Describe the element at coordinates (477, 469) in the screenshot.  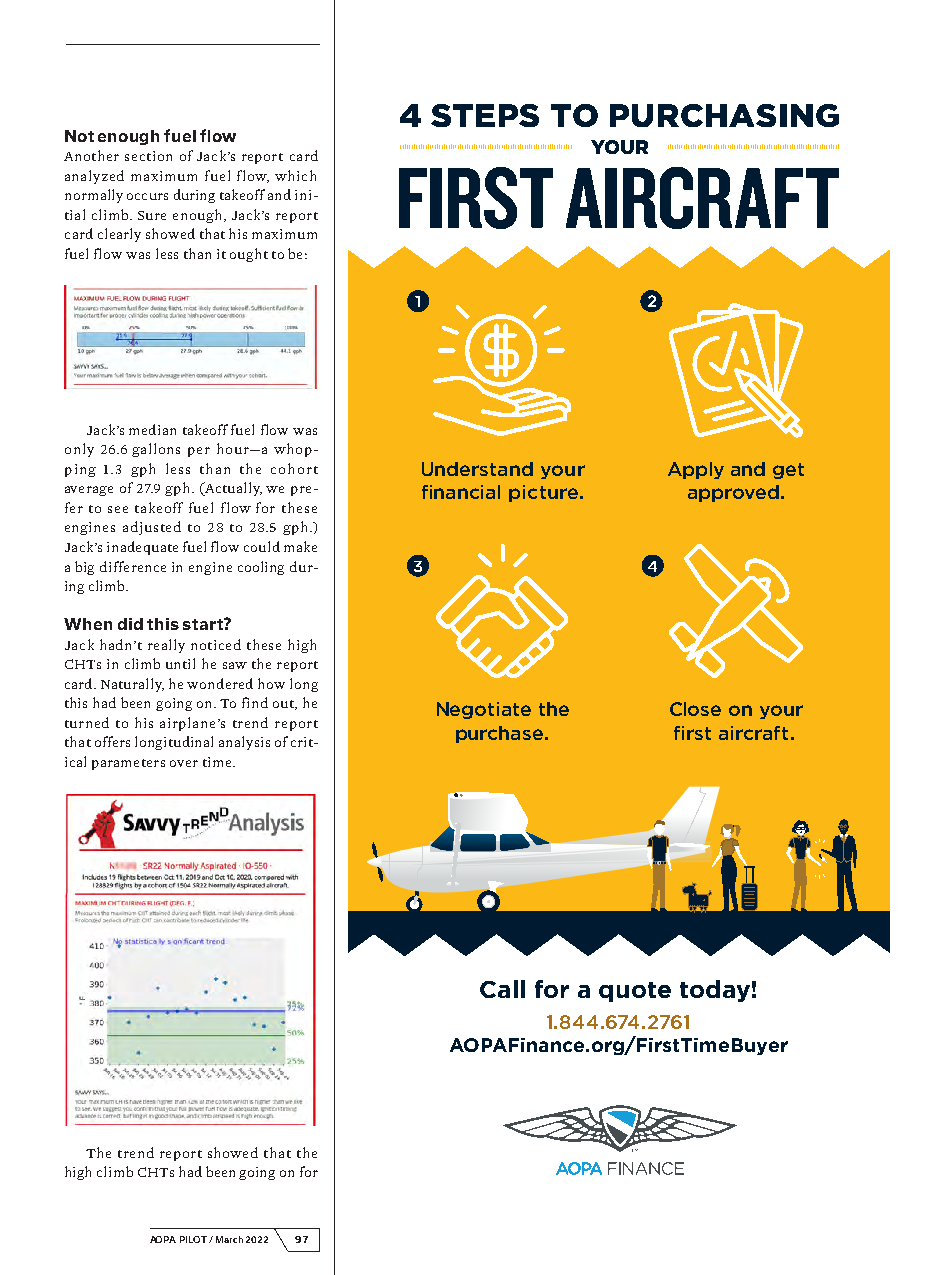
I see `Understand` at that location.
